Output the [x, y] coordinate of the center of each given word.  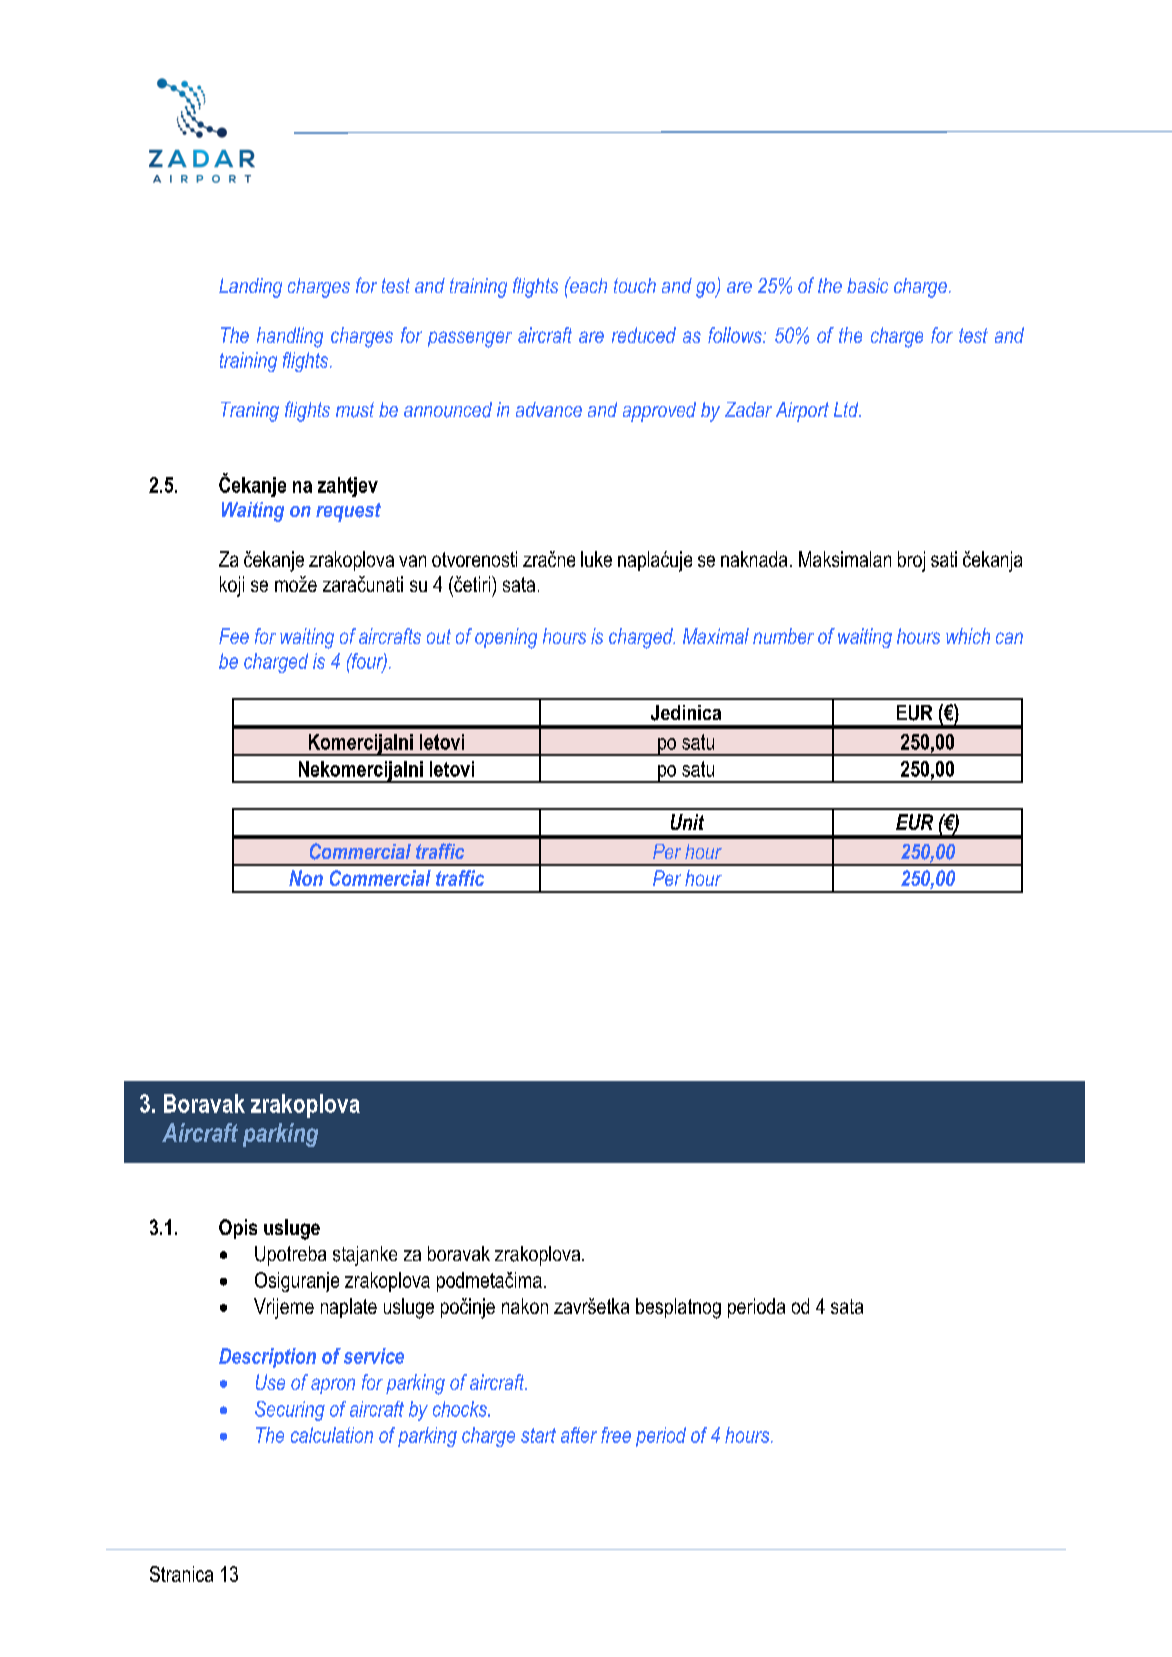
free [616, 1435]
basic [867, 285]
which [968, 636]
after [579, 1435]
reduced [644, 335]
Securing [290, 1411]
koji [232, 586]
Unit [687, 822]
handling [290, 337]
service [374, 1356]
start [538, 1435]
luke [596, 559]
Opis [238, 1229]
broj [911, 561]
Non [306, 878]
